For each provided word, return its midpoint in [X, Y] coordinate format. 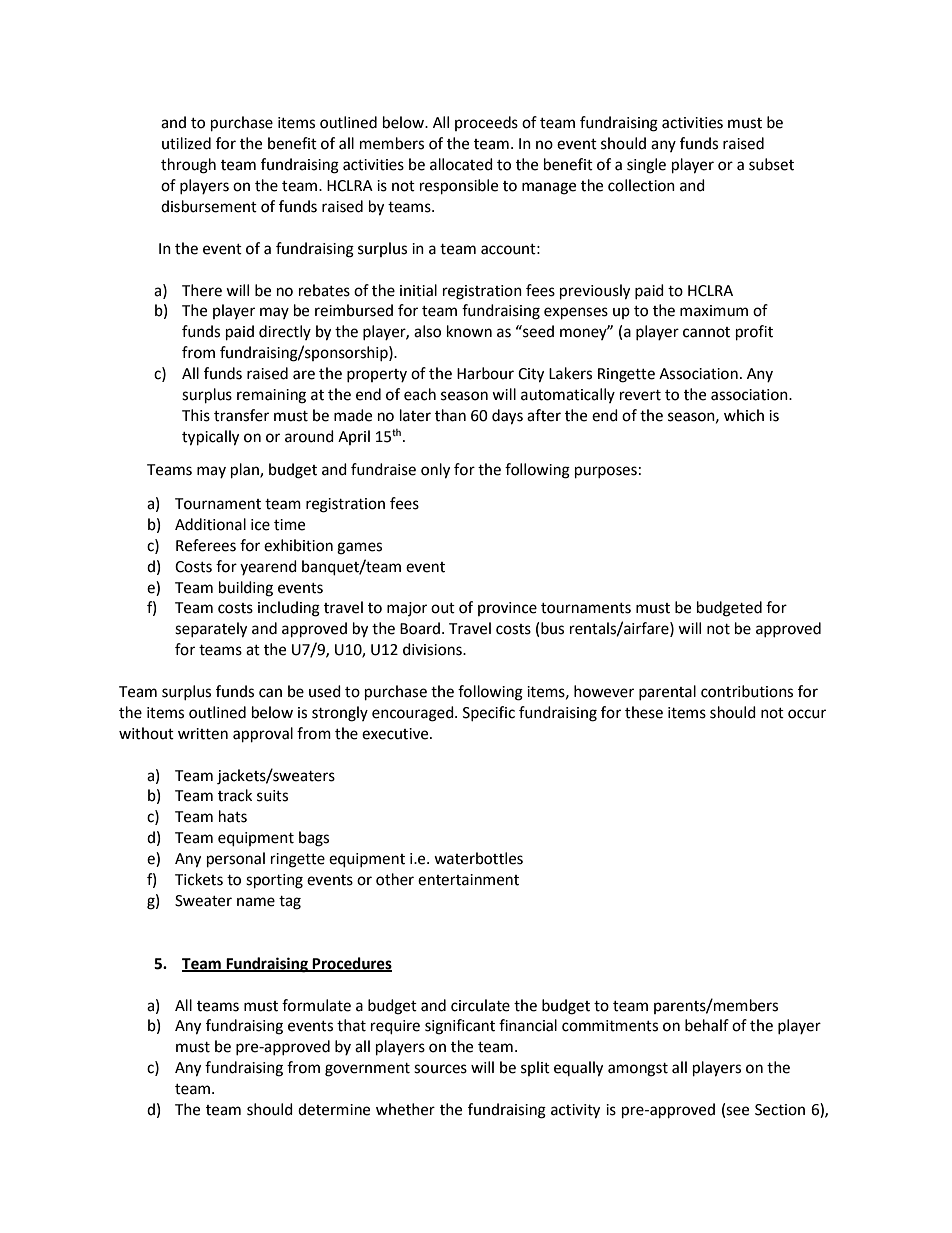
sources [440, 1069]
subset [771, 164]
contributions [747, 691]
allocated [461, 164]
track [235, 795]
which [744, 415]
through [188, 166]
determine [334, 1109]
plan [246, 471]
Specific [489, 713]
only [435, 471]
